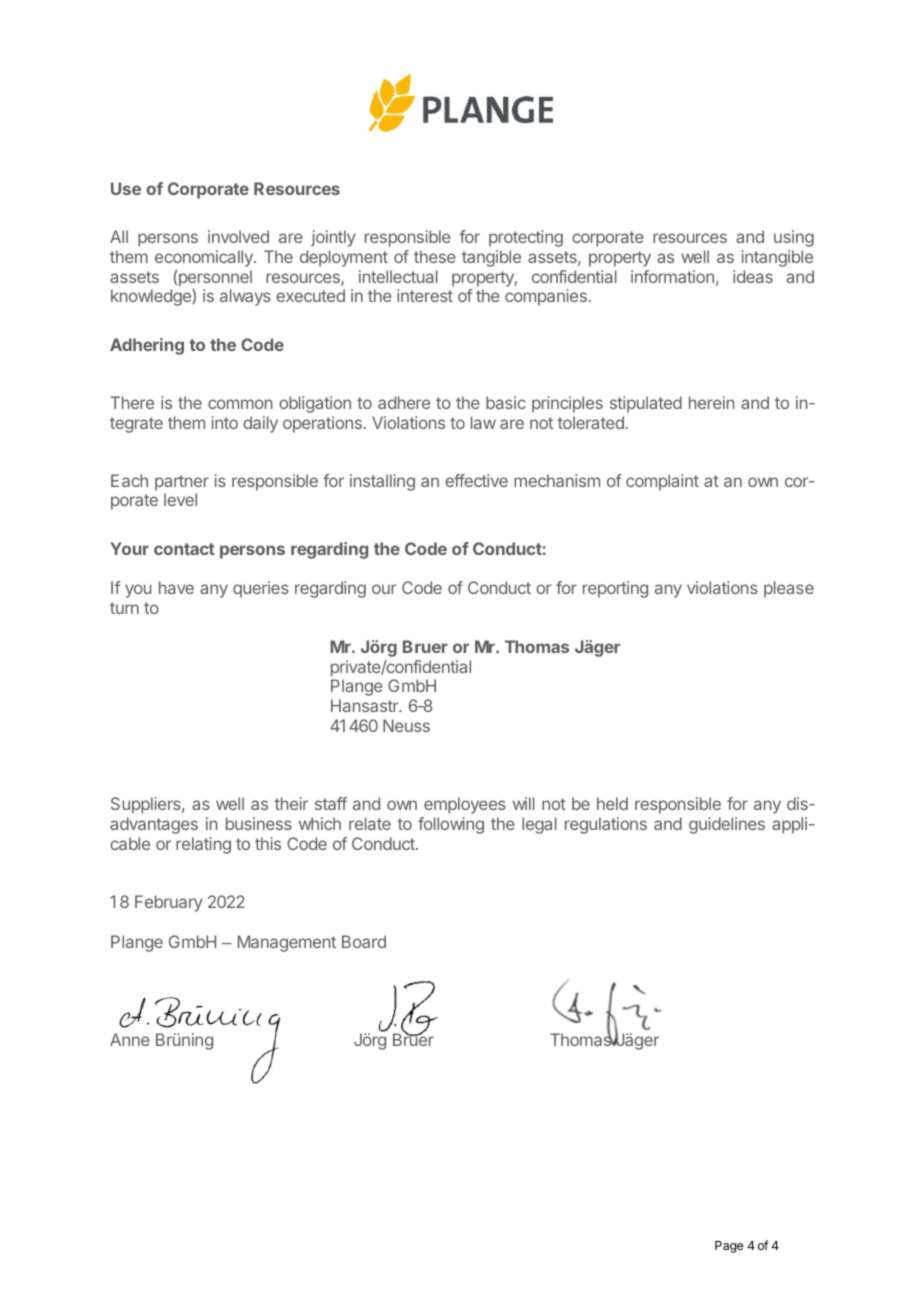 The image size is (924, 1308). What do you see at coordinates (435, 256) in the screenshot?
I see `these` at bounding box center [435, 256].
